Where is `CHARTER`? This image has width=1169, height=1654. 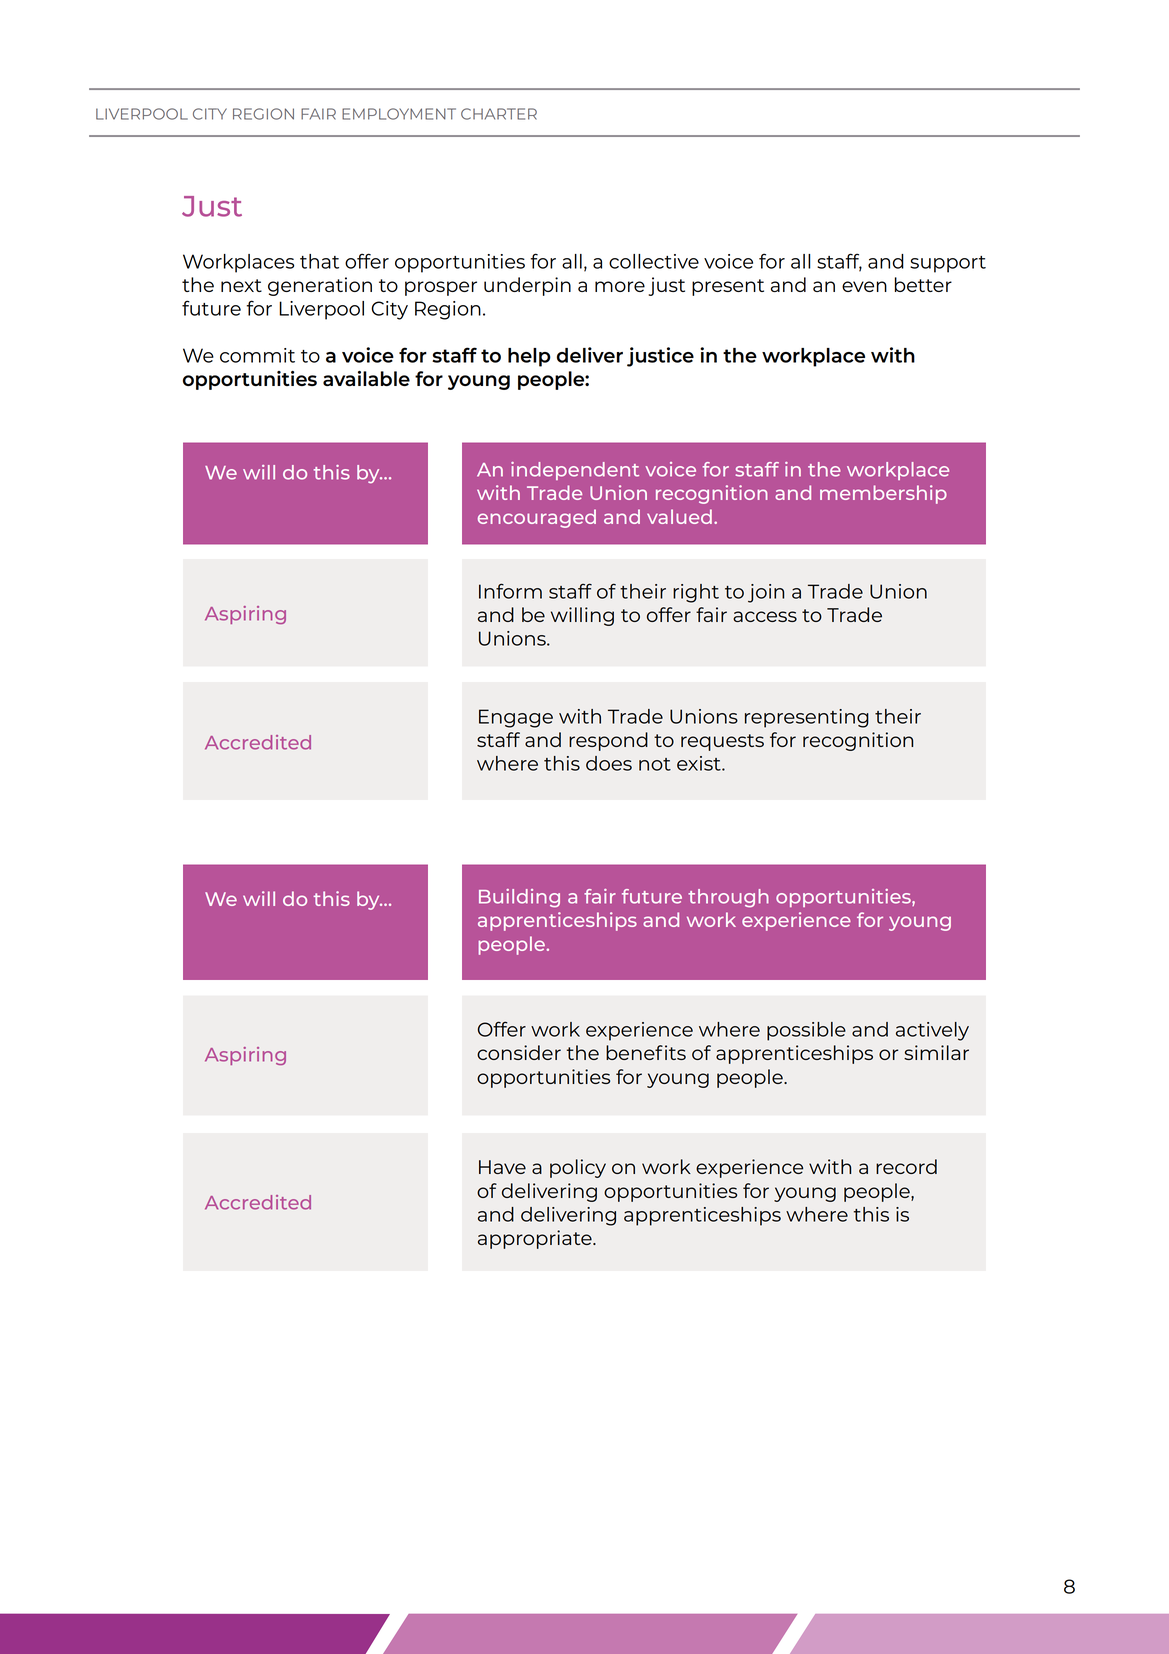
CHARTER is located at coordinates (499, 114).
